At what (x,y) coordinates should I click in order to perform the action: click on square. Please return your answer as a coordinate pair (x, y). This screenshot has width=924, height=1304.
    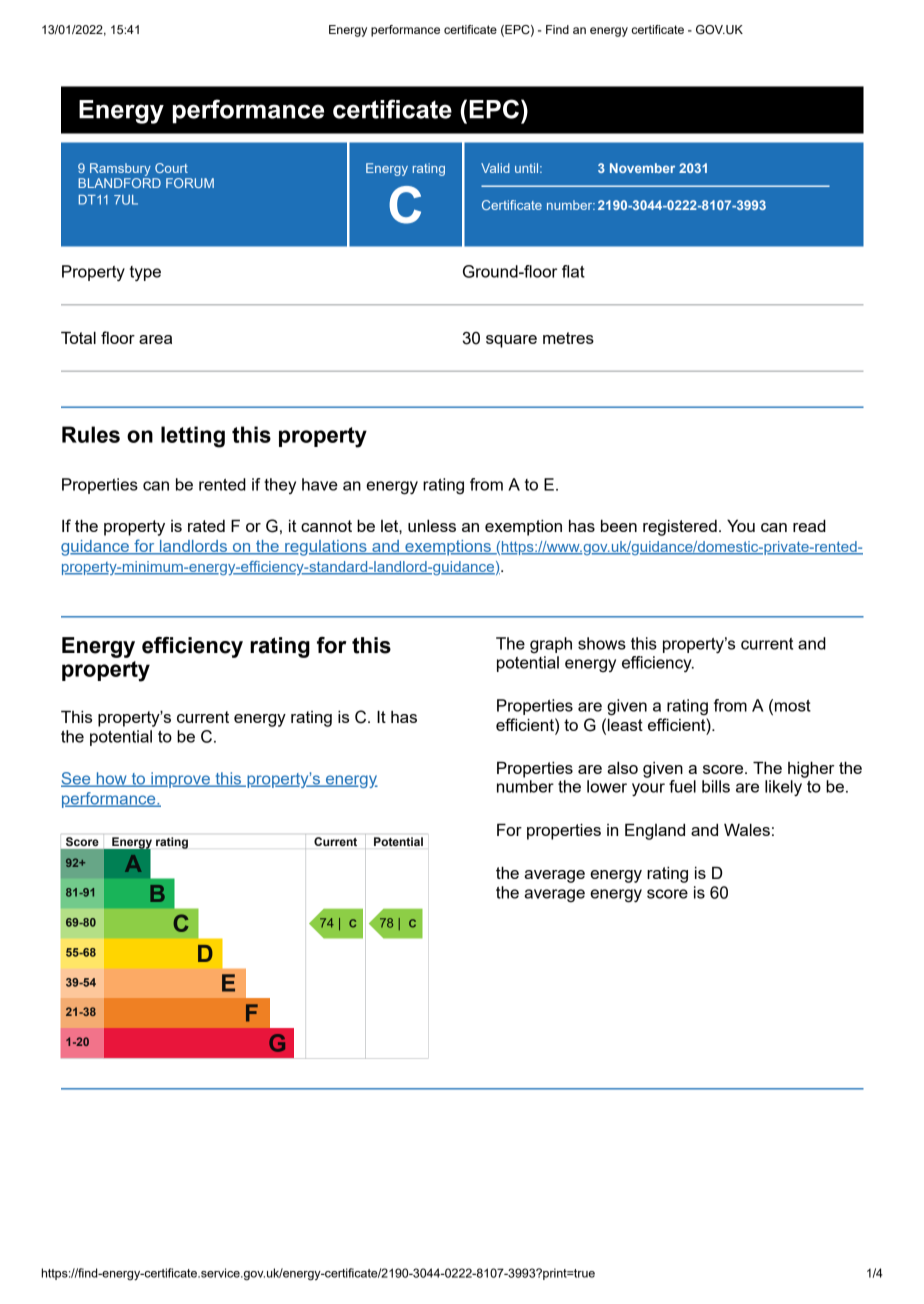
    Looking at the image, I should click on (511, 341).
